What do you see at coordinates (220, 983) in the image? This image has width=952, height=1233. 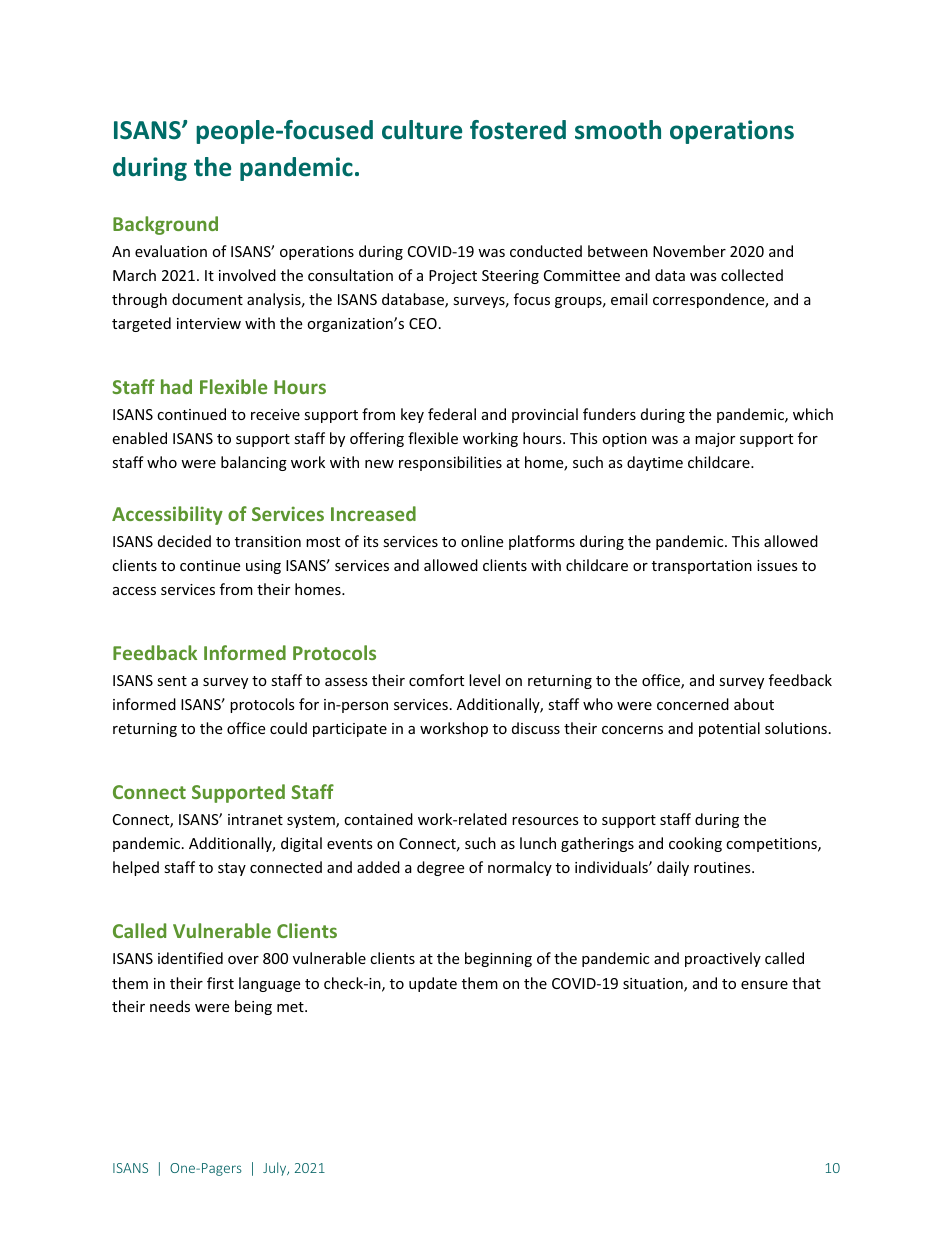 I see `first` at bounding box center [220, 983].
